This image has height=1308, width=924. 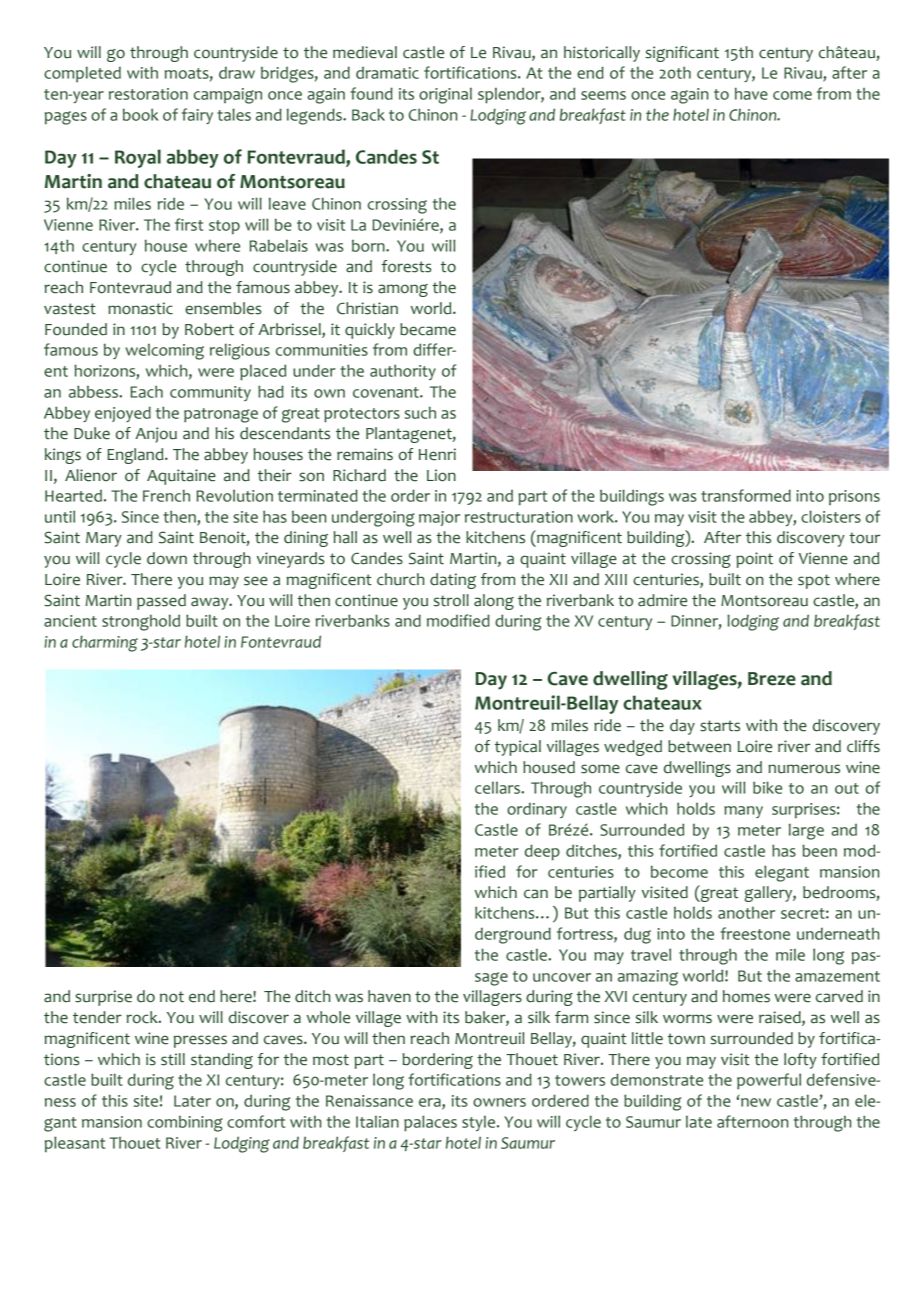 I want to click on combining, so click(x=185, y=1124).
